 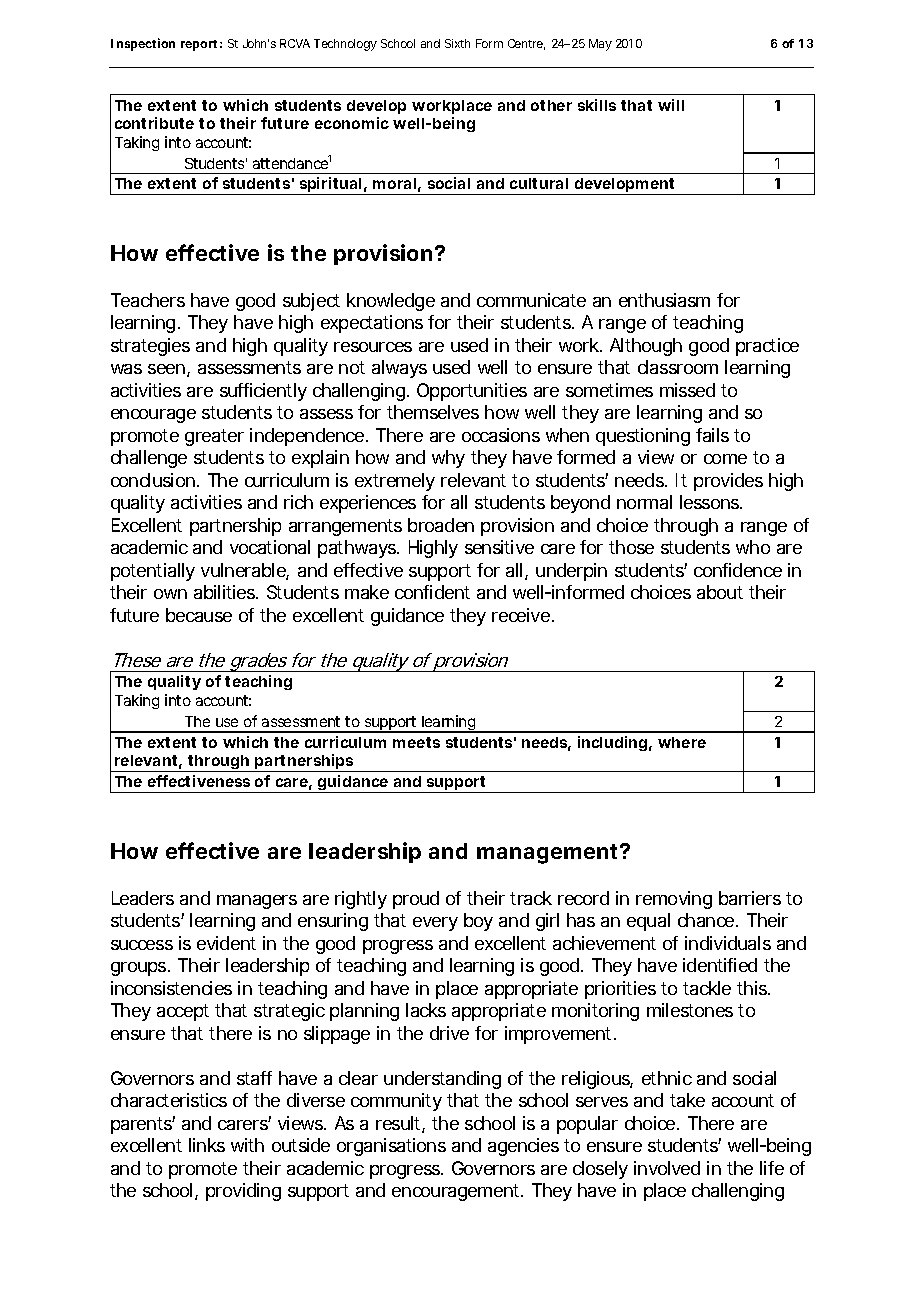 What do you see at coordinates (257, 902) in the image?
I see `managers` at bounding box center [257, 902].
